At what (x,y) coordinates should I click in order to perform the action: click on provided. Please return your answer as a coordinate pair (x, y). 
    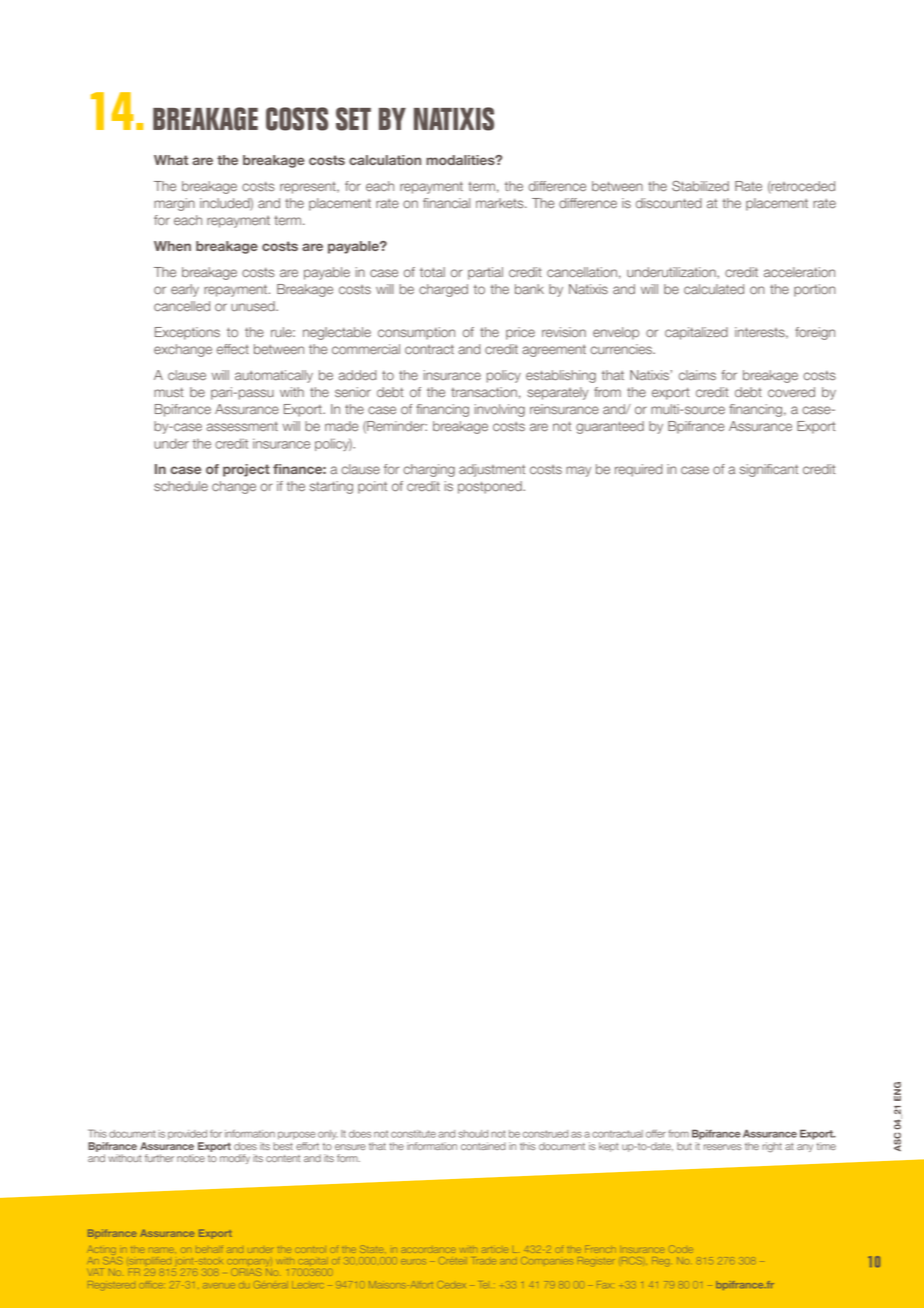
    Looking at the image, I should click on (187, 1135).
